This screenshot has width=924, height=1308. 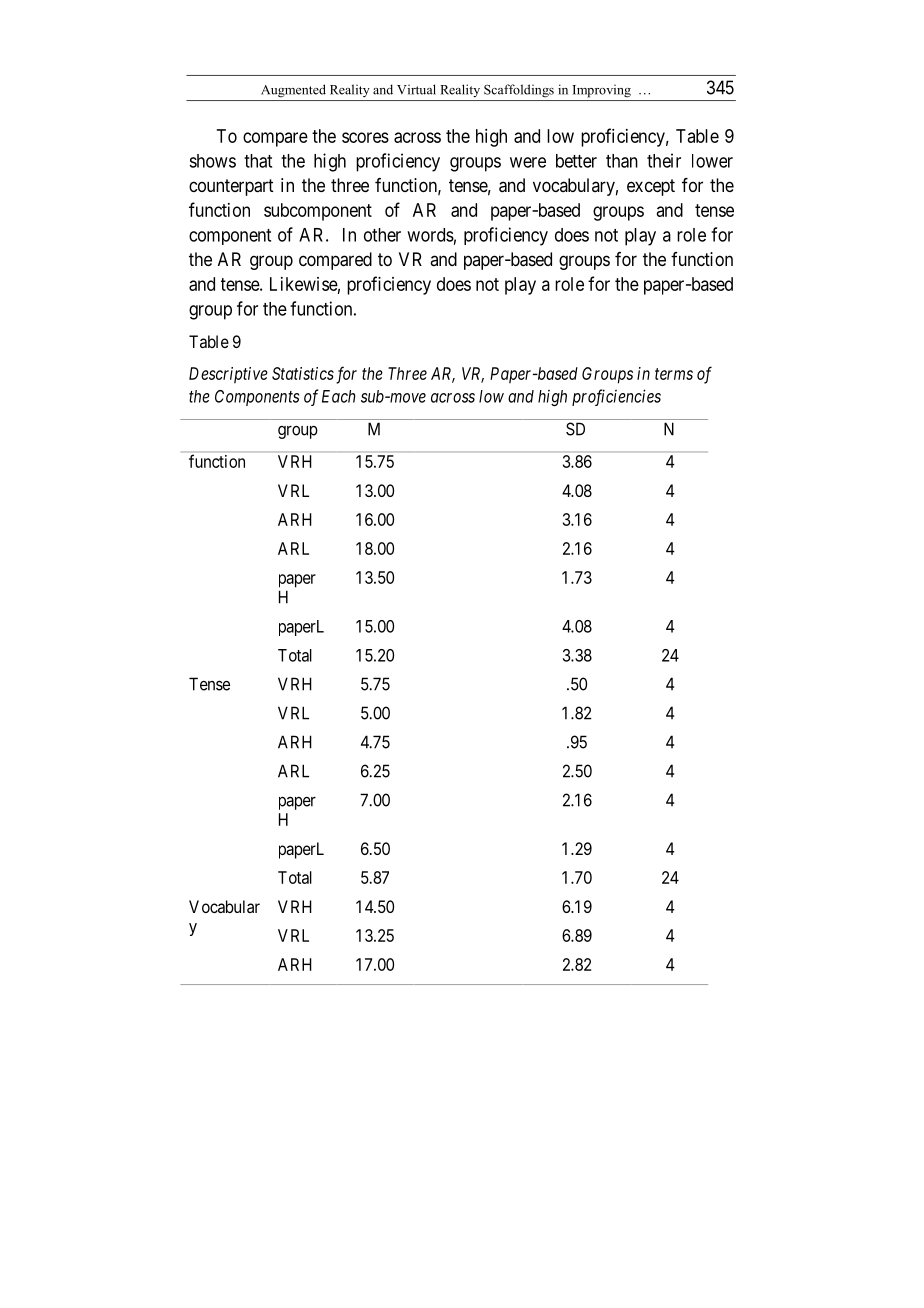 I want to click on words, so click(x=430, y=235).
